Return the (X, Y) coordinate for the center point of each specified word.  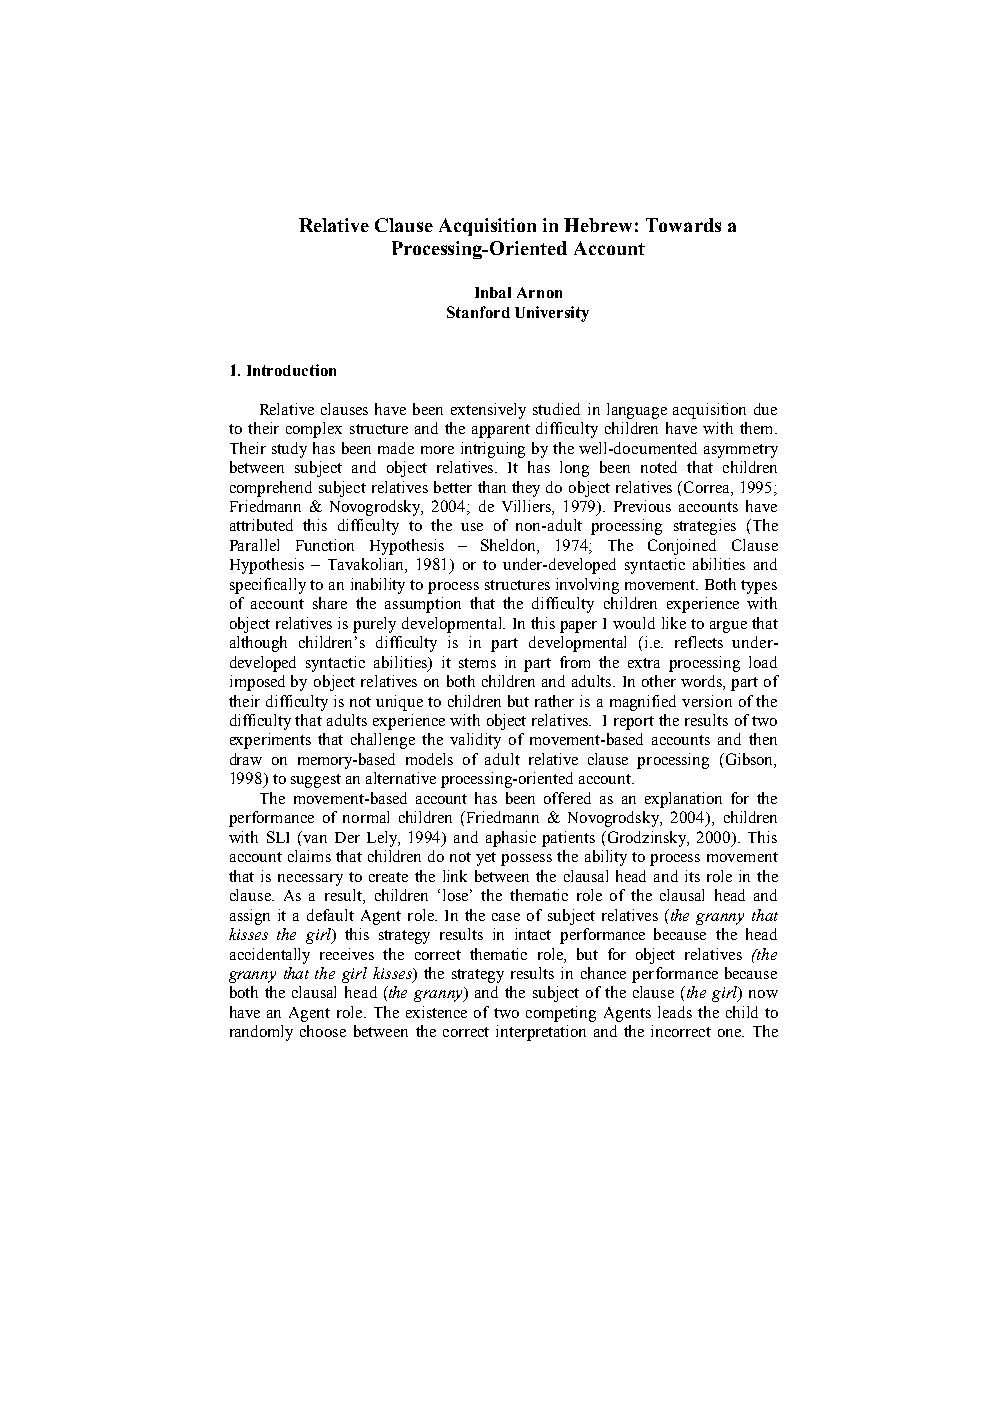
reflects (699, 642)
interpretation (541, 1033)
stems (477, 663)
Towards (683, 225)
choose (323, 1031)
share (330, 603)
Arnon (539, 292)
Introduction (291, 370)
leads (675, 1012)
